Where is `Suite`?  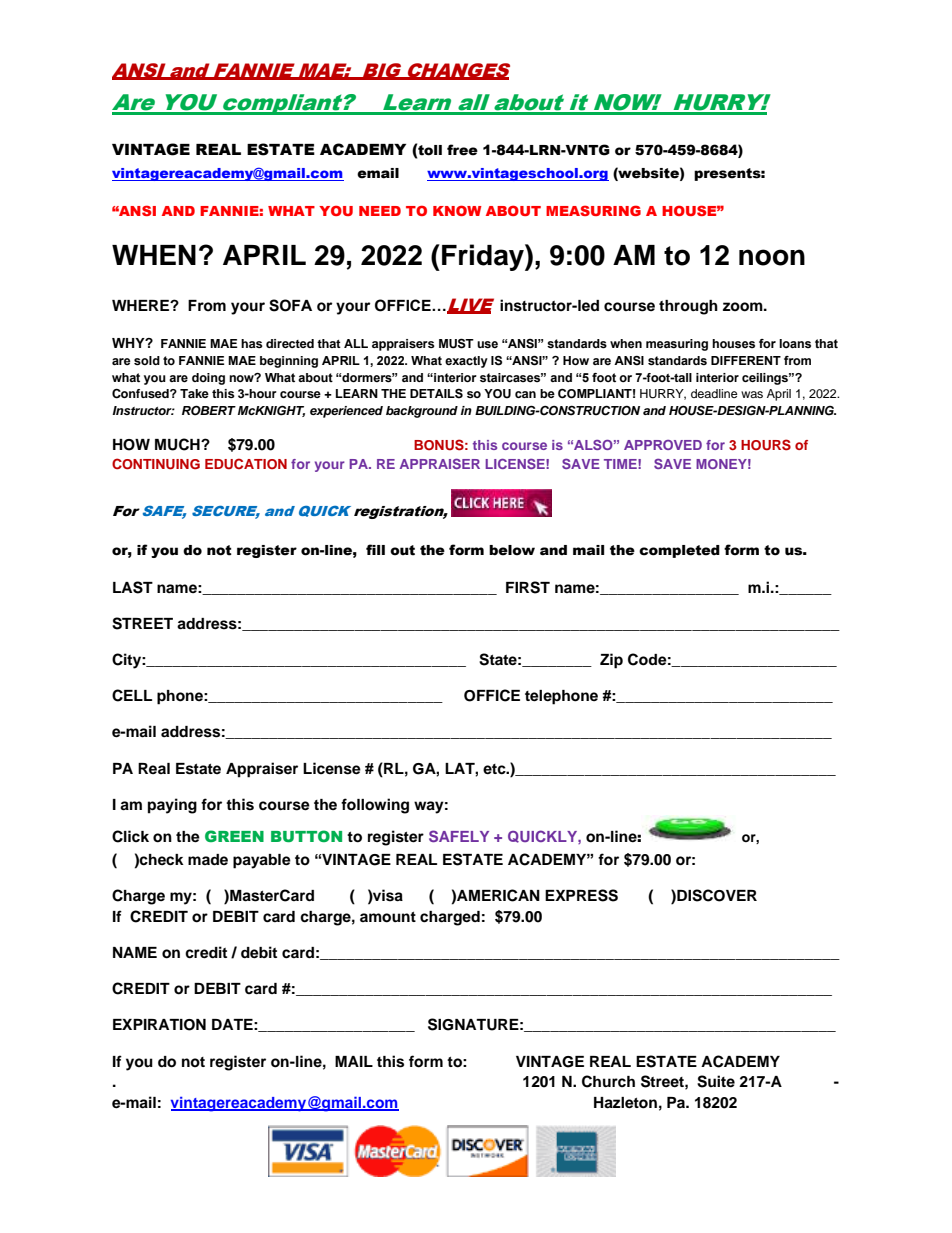 Suite is located at coordinates (716, 1081).
